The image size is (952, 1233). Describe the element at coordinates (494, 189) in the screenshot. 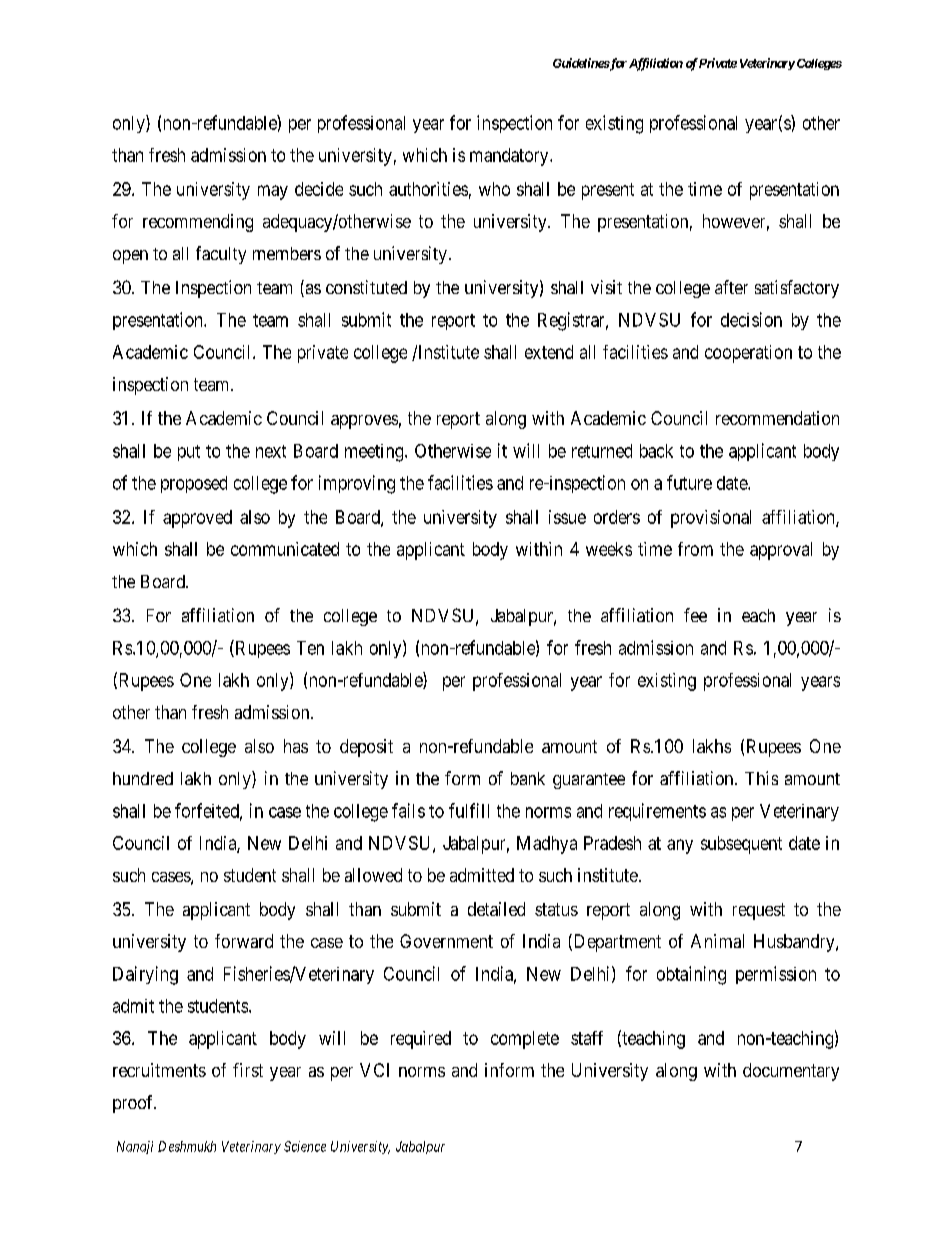

I see `who` at that location.
